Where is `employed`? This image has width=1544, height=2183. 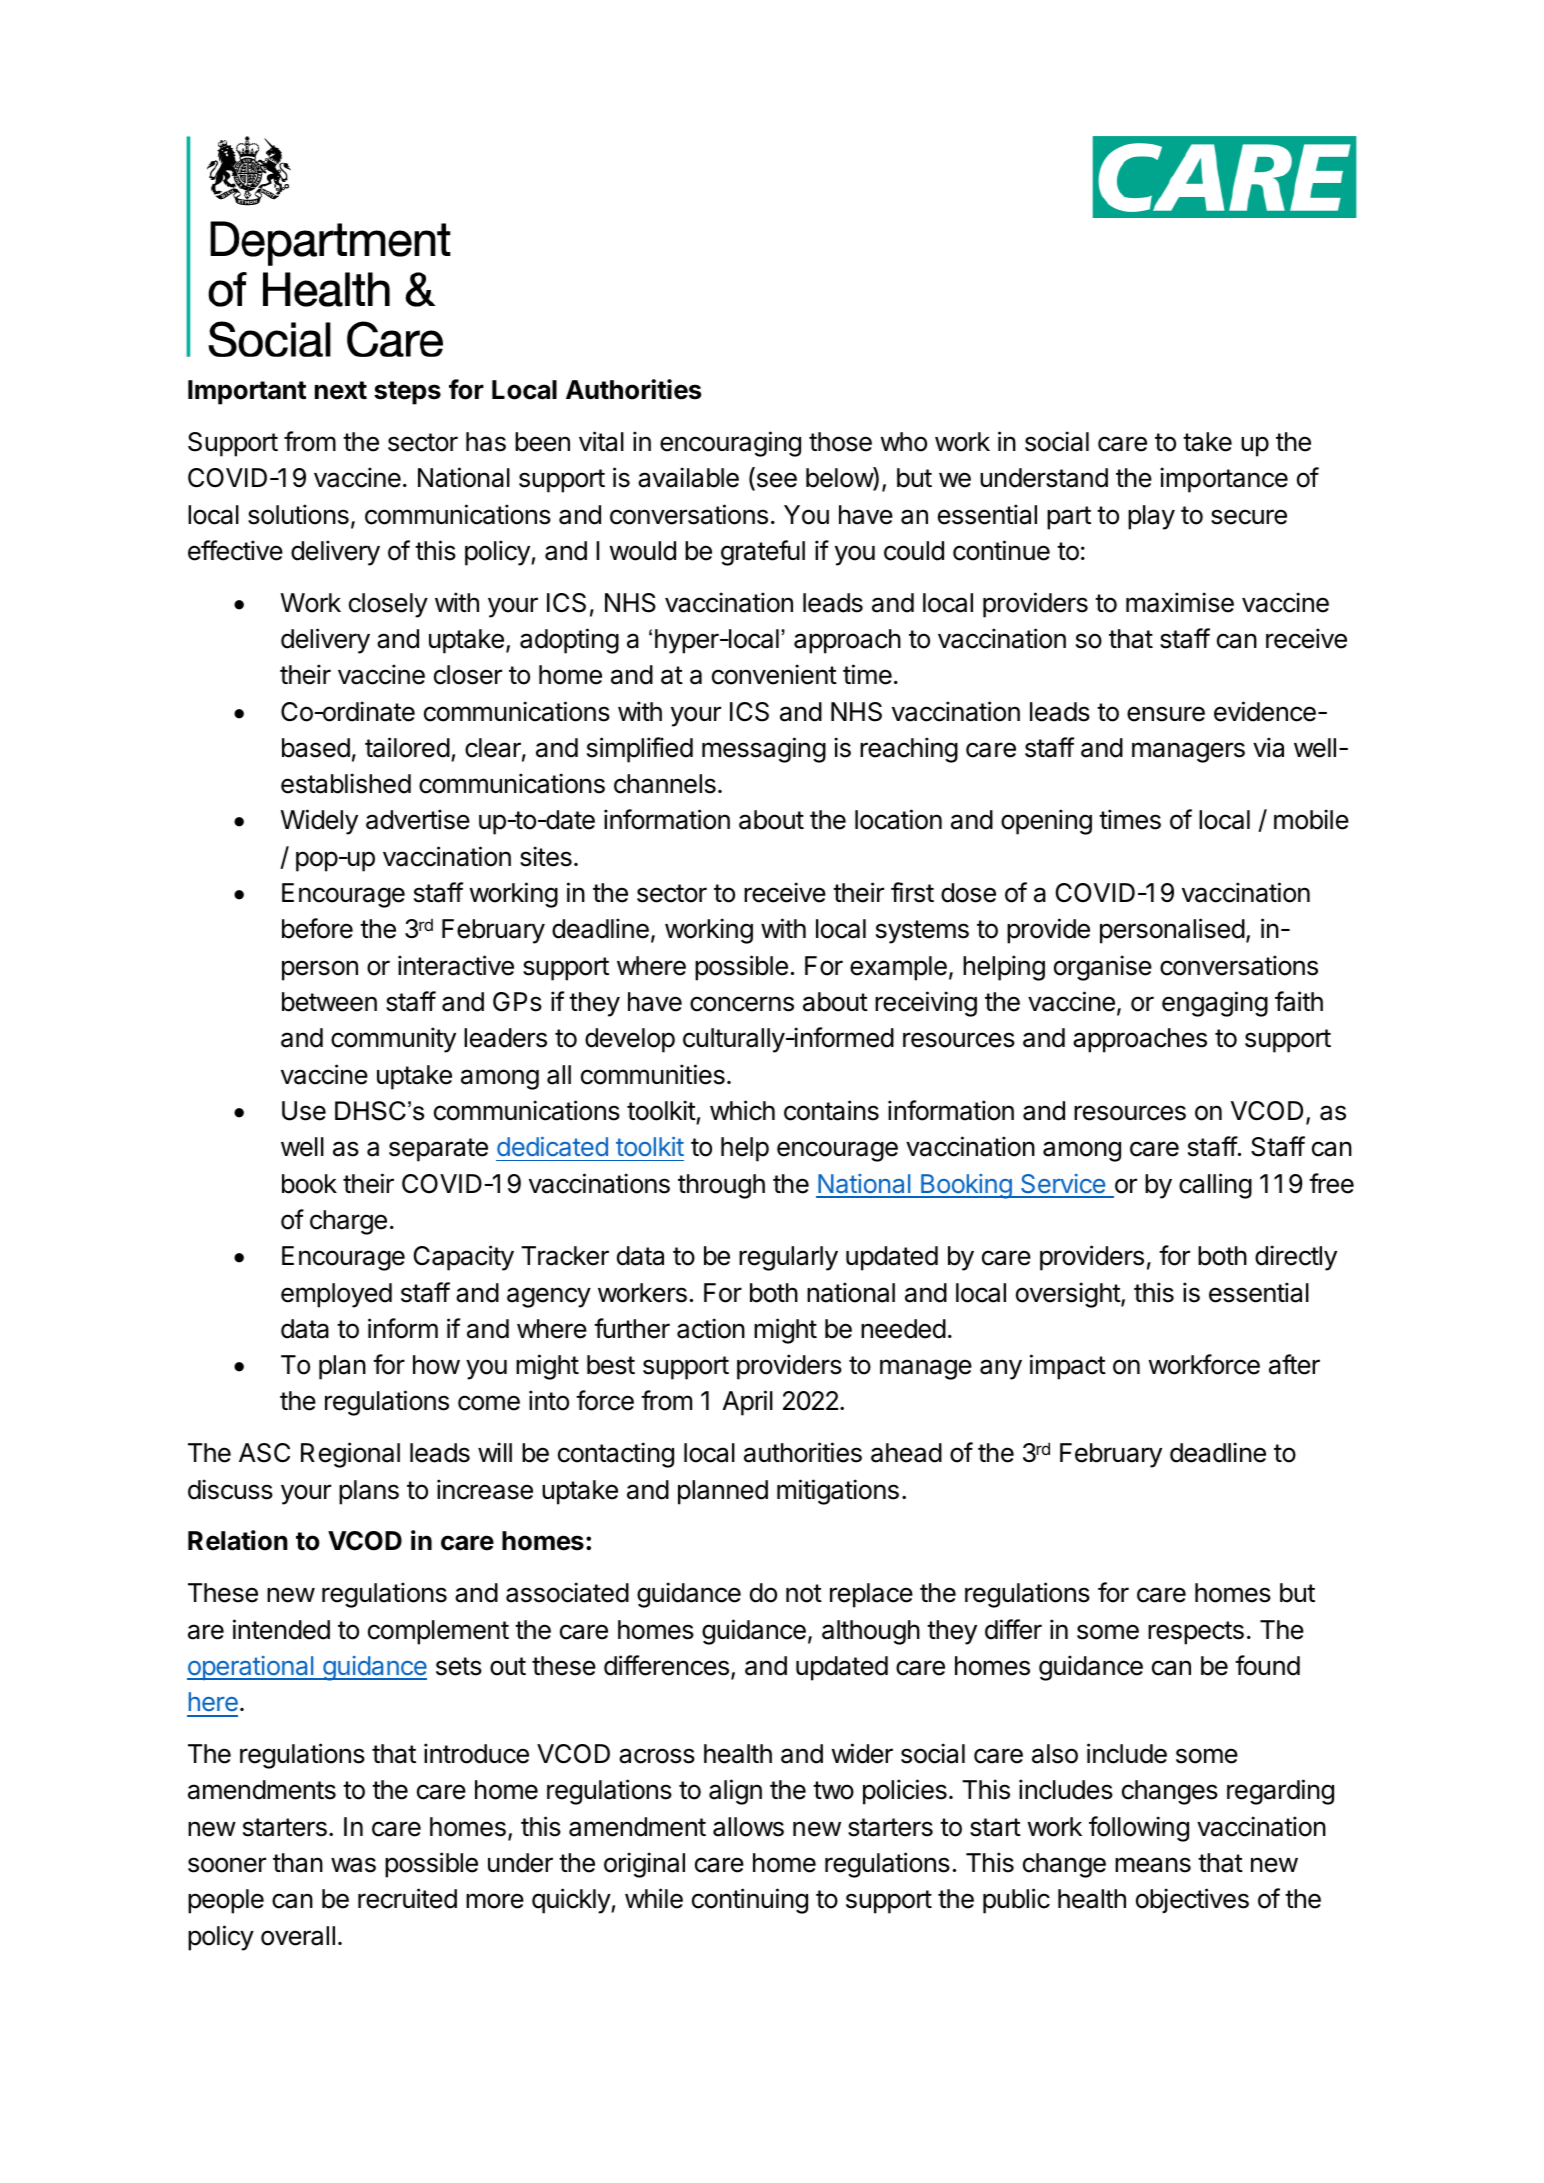
employed is located at coordinates (336, 1295).
